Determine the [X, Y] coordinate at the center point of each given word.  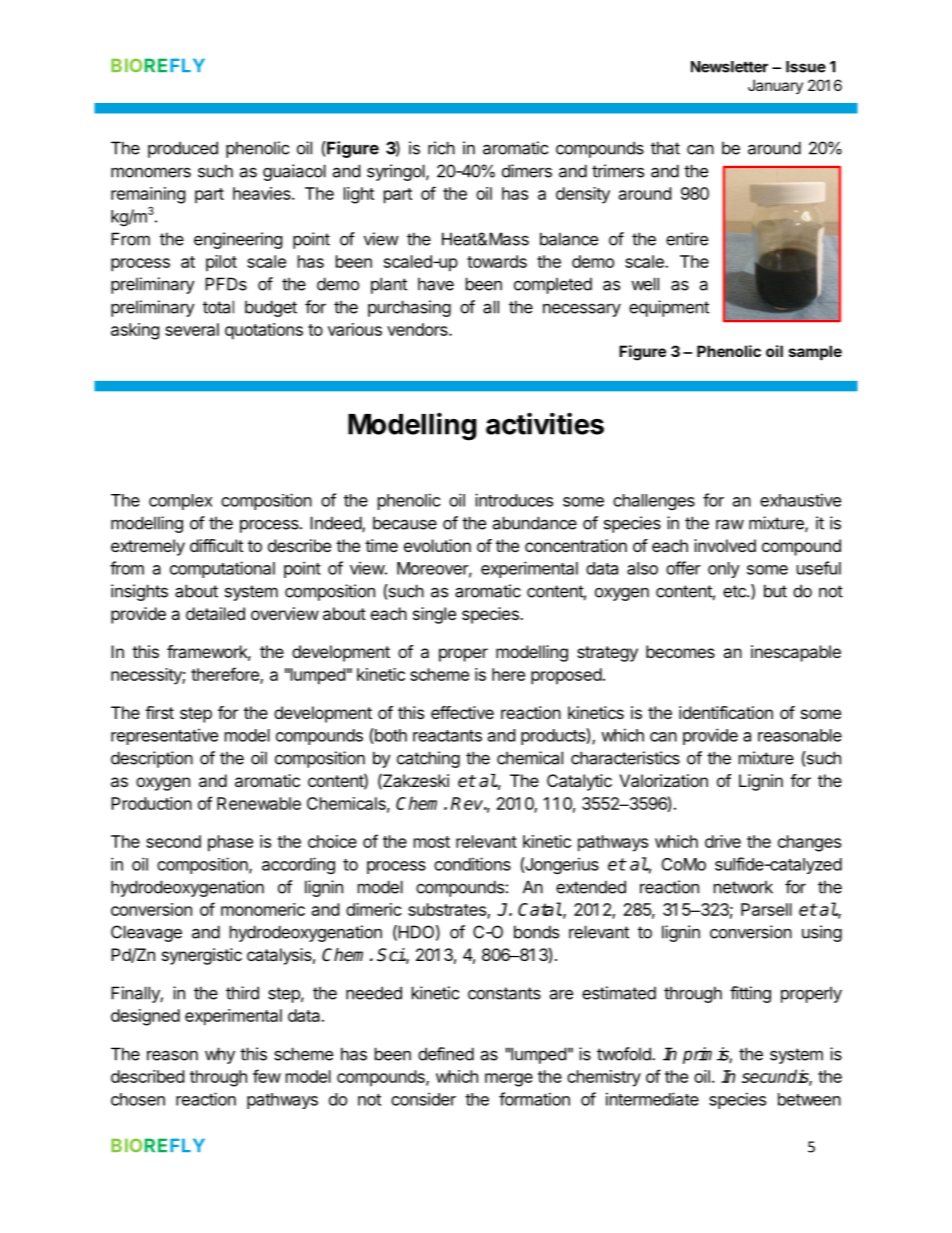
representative [164, 736]
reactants [447, 736]
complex [181, 502]
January [775, 86]
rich [441, 148]
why [220, 1055]
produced [183, 149]
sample [815, 352]
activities [545, 423]
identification [726, 712]
